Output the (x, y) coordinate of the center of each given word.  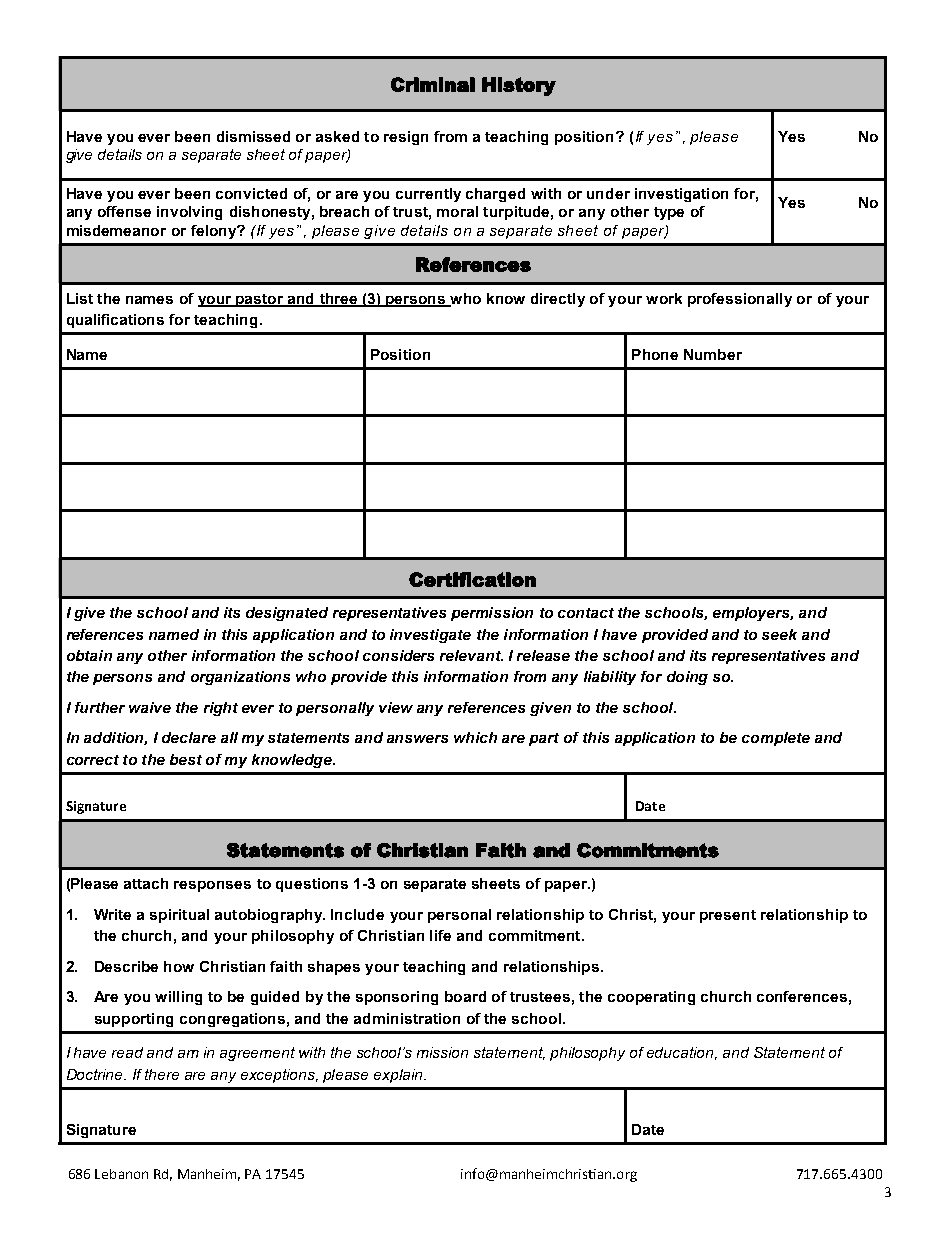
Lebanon (121, 1174)
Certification (472, 579)
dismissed (253, 136)
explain (399, 1076)
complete (776, 739)
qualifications (115, 321)
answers (417, 739)
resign (406, 138)
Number (713, 354)
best (186, 759)
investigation (681, 195)
